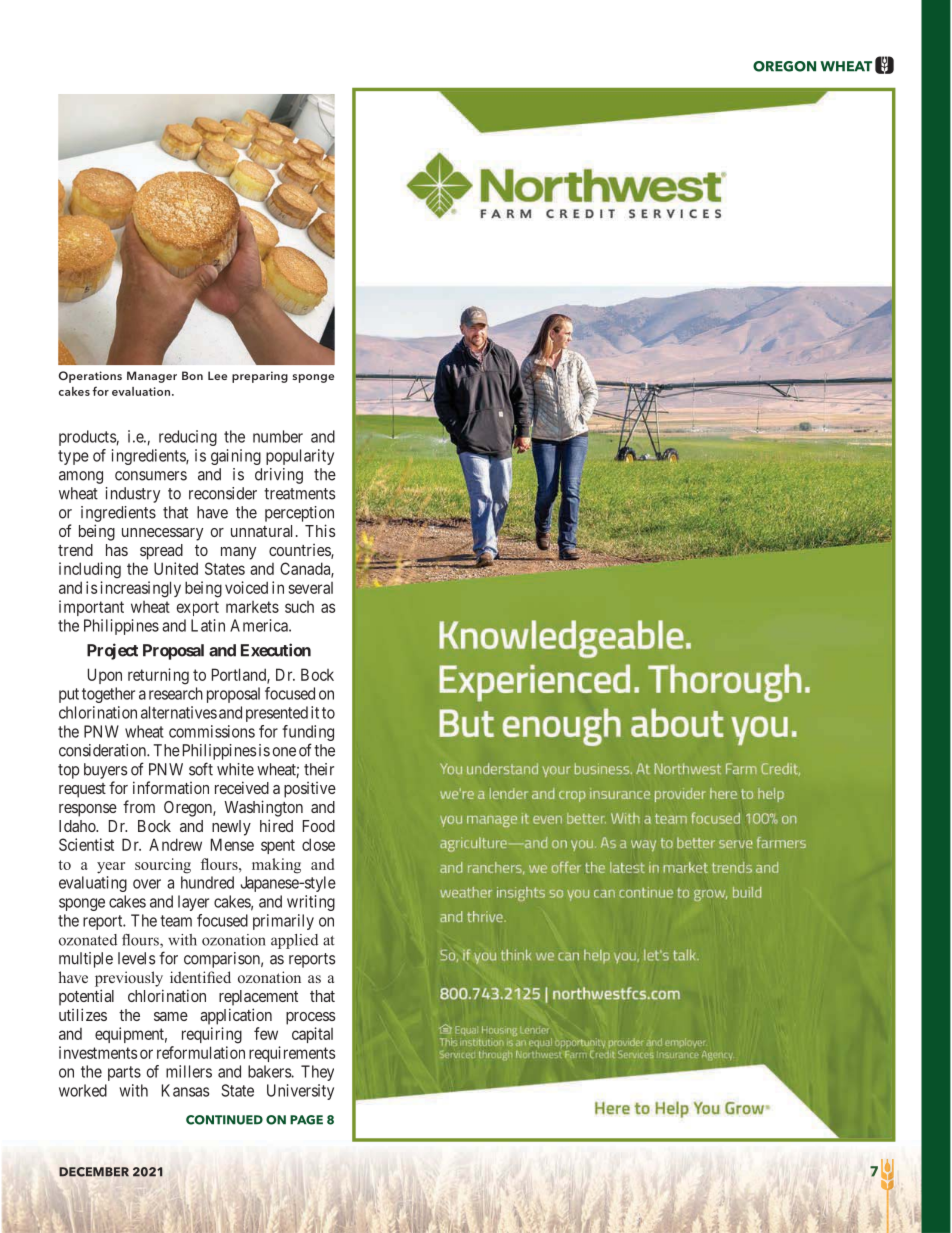  Describe the element at coordinates (276, 650) in the image. I see `Execution` at that location.
